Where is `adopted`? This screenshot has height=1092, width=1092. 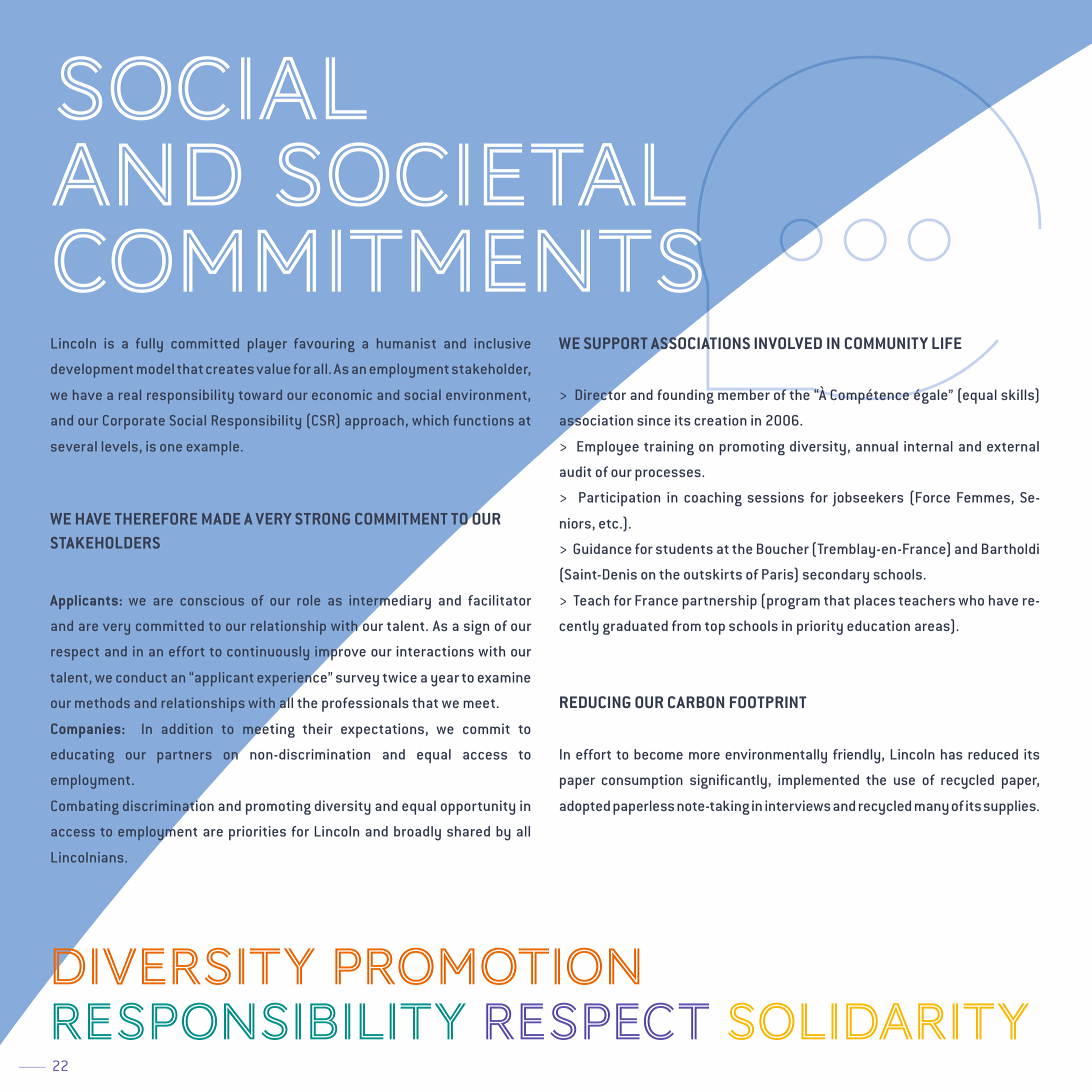 adopted is located at coordinates (585, 807).
